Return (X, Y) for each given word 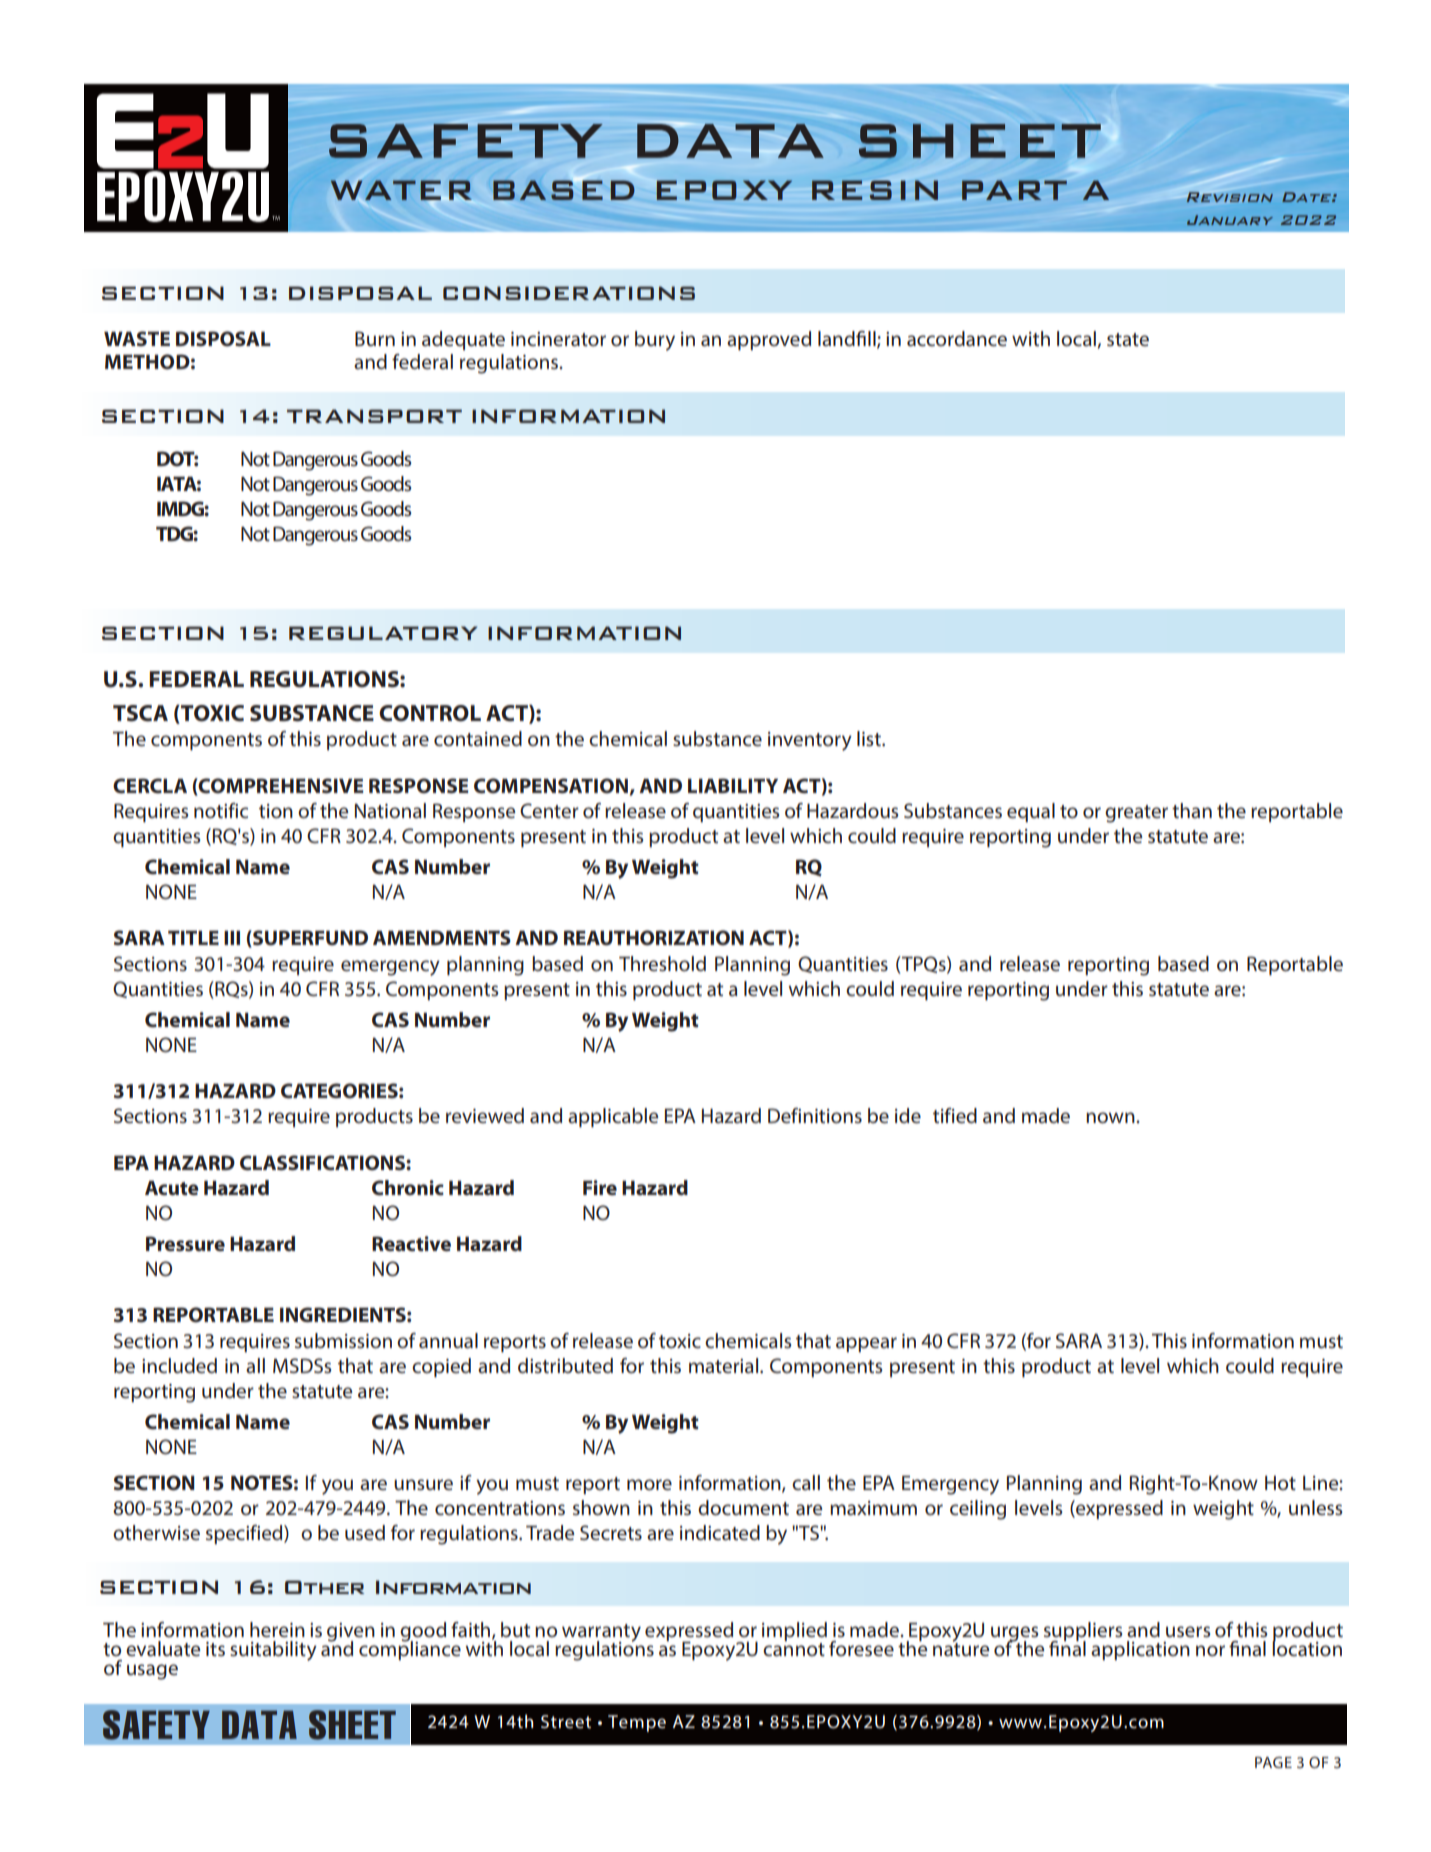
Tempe (637, 1723)
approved (769, 340)
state (1128, 339)
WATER (401, 191)
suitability (273, 1651)
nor (1210, 1650)
